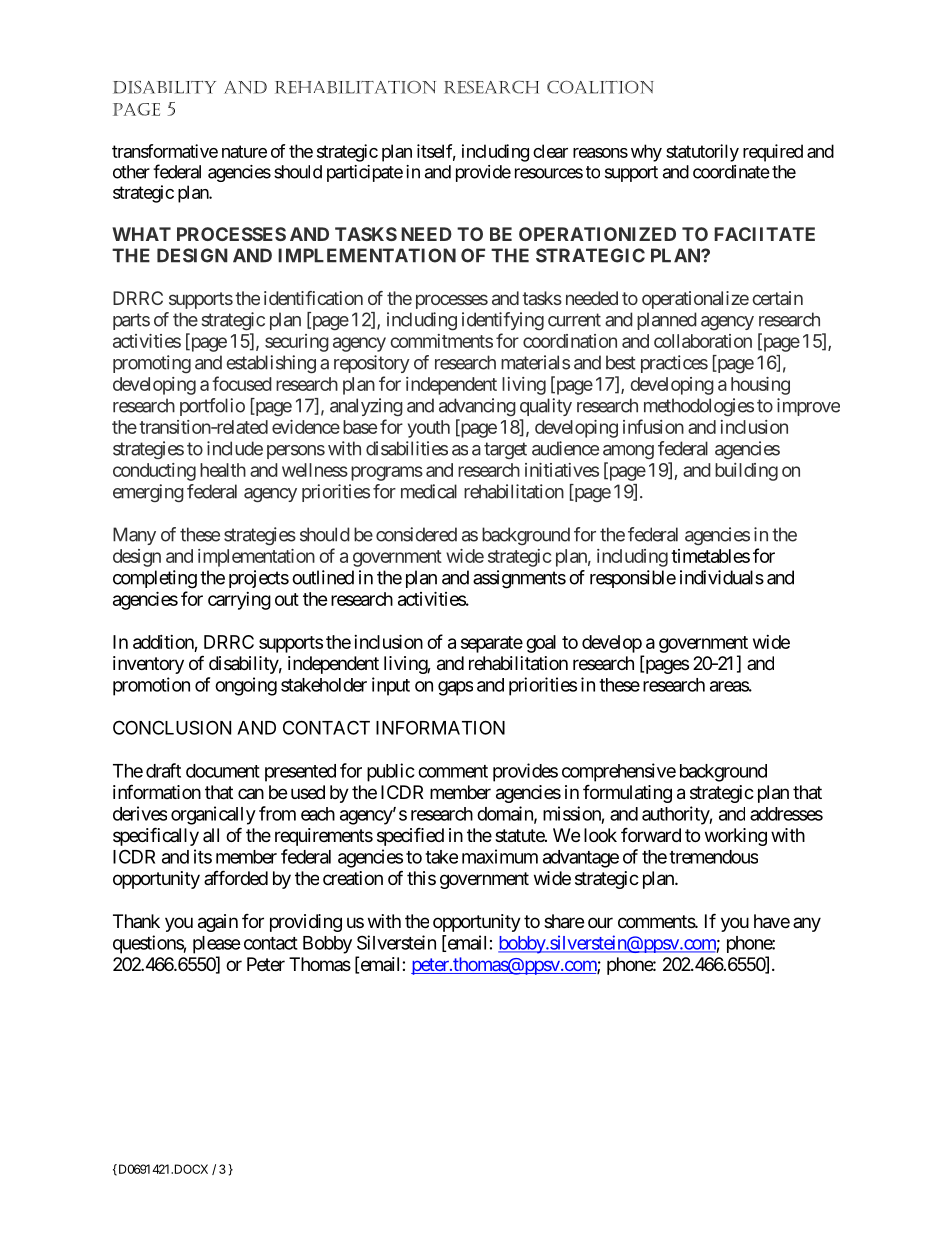 This document has width=952, height=1233. I want to click on health, so click(223, 470).
